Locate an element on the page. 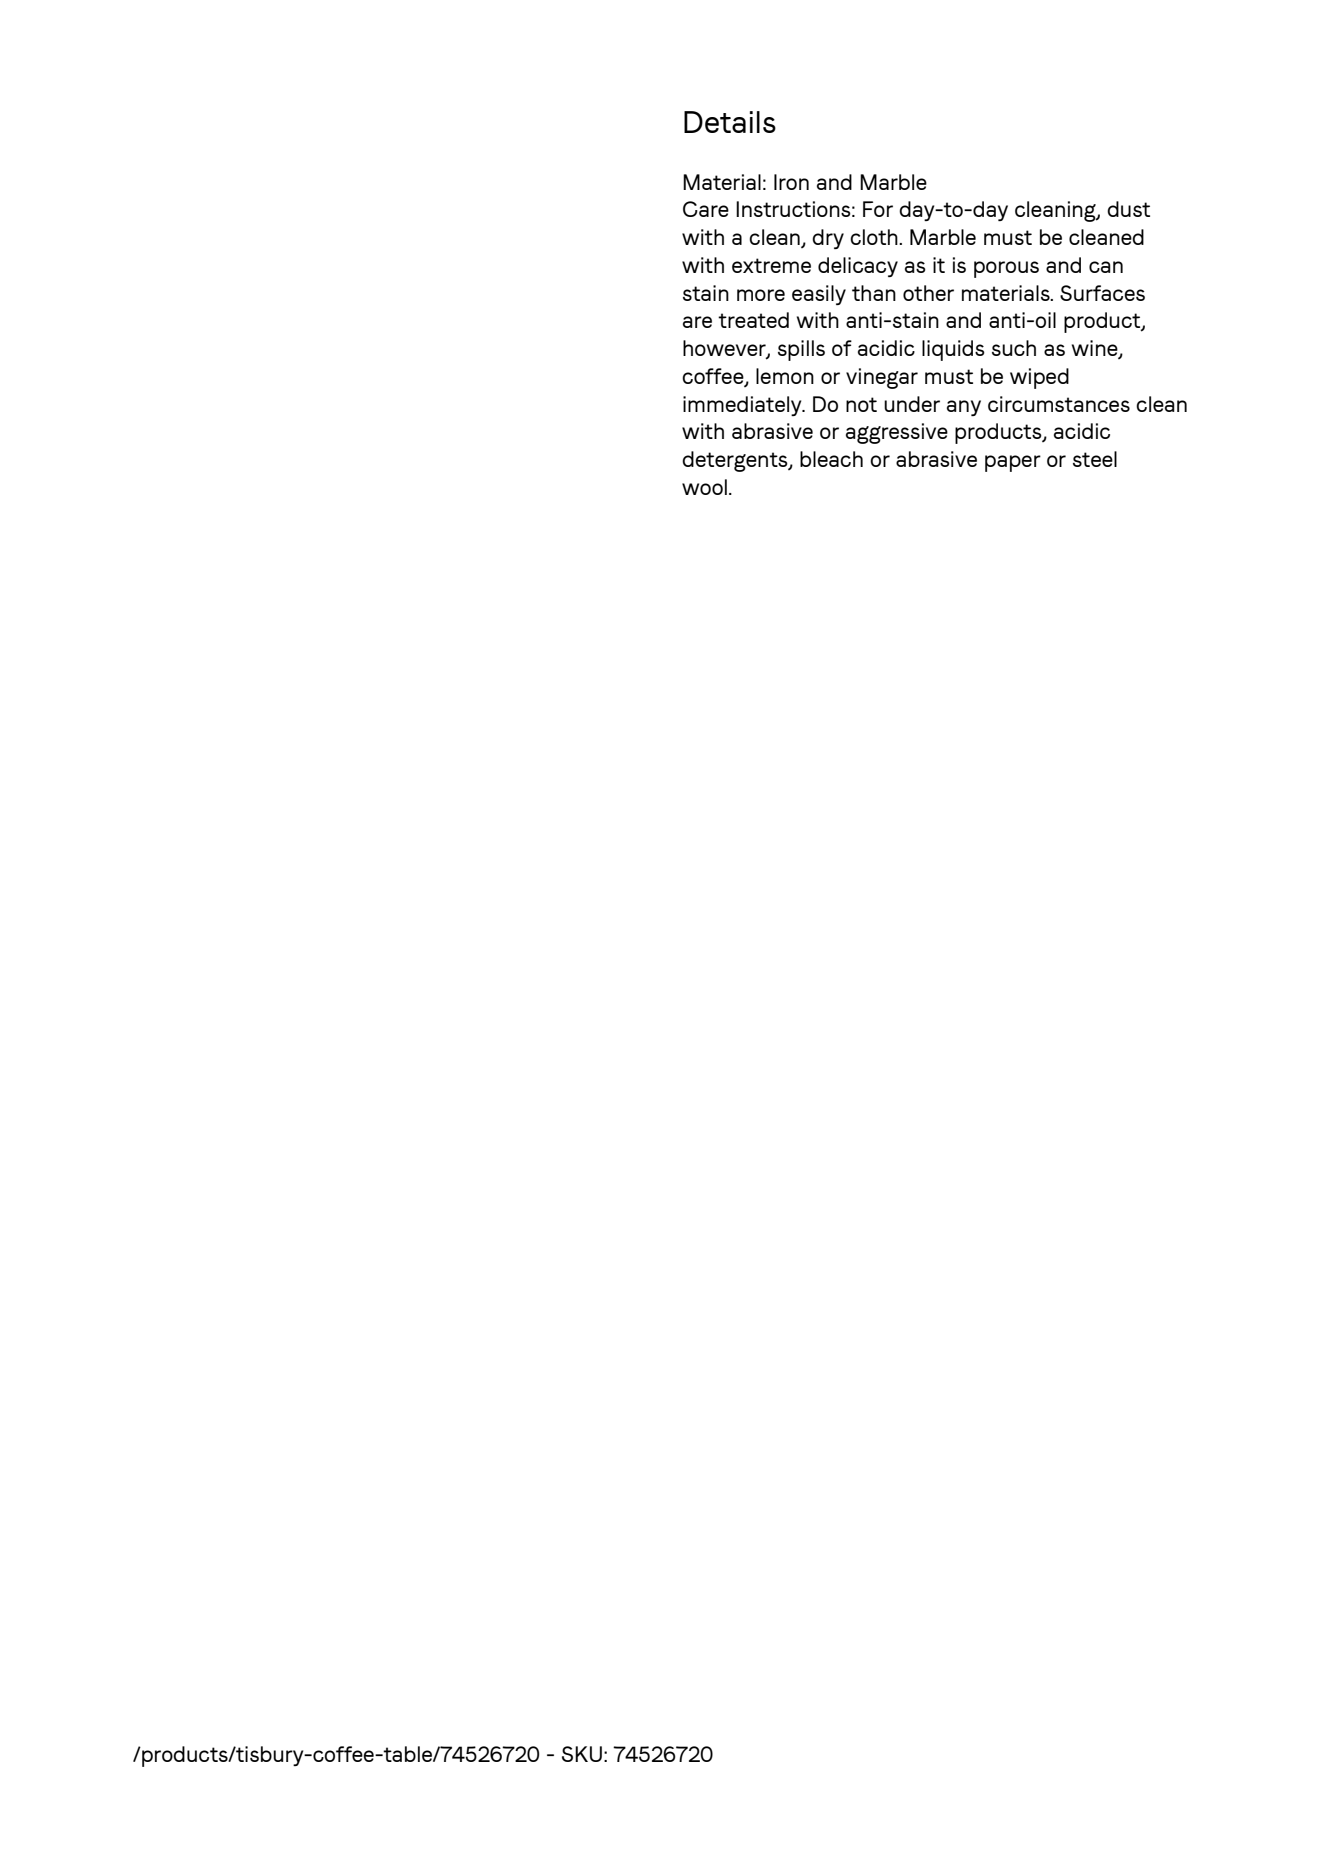 The width and height of the image is (1320, 1868). steel is located at coordinates (1095, 459).
